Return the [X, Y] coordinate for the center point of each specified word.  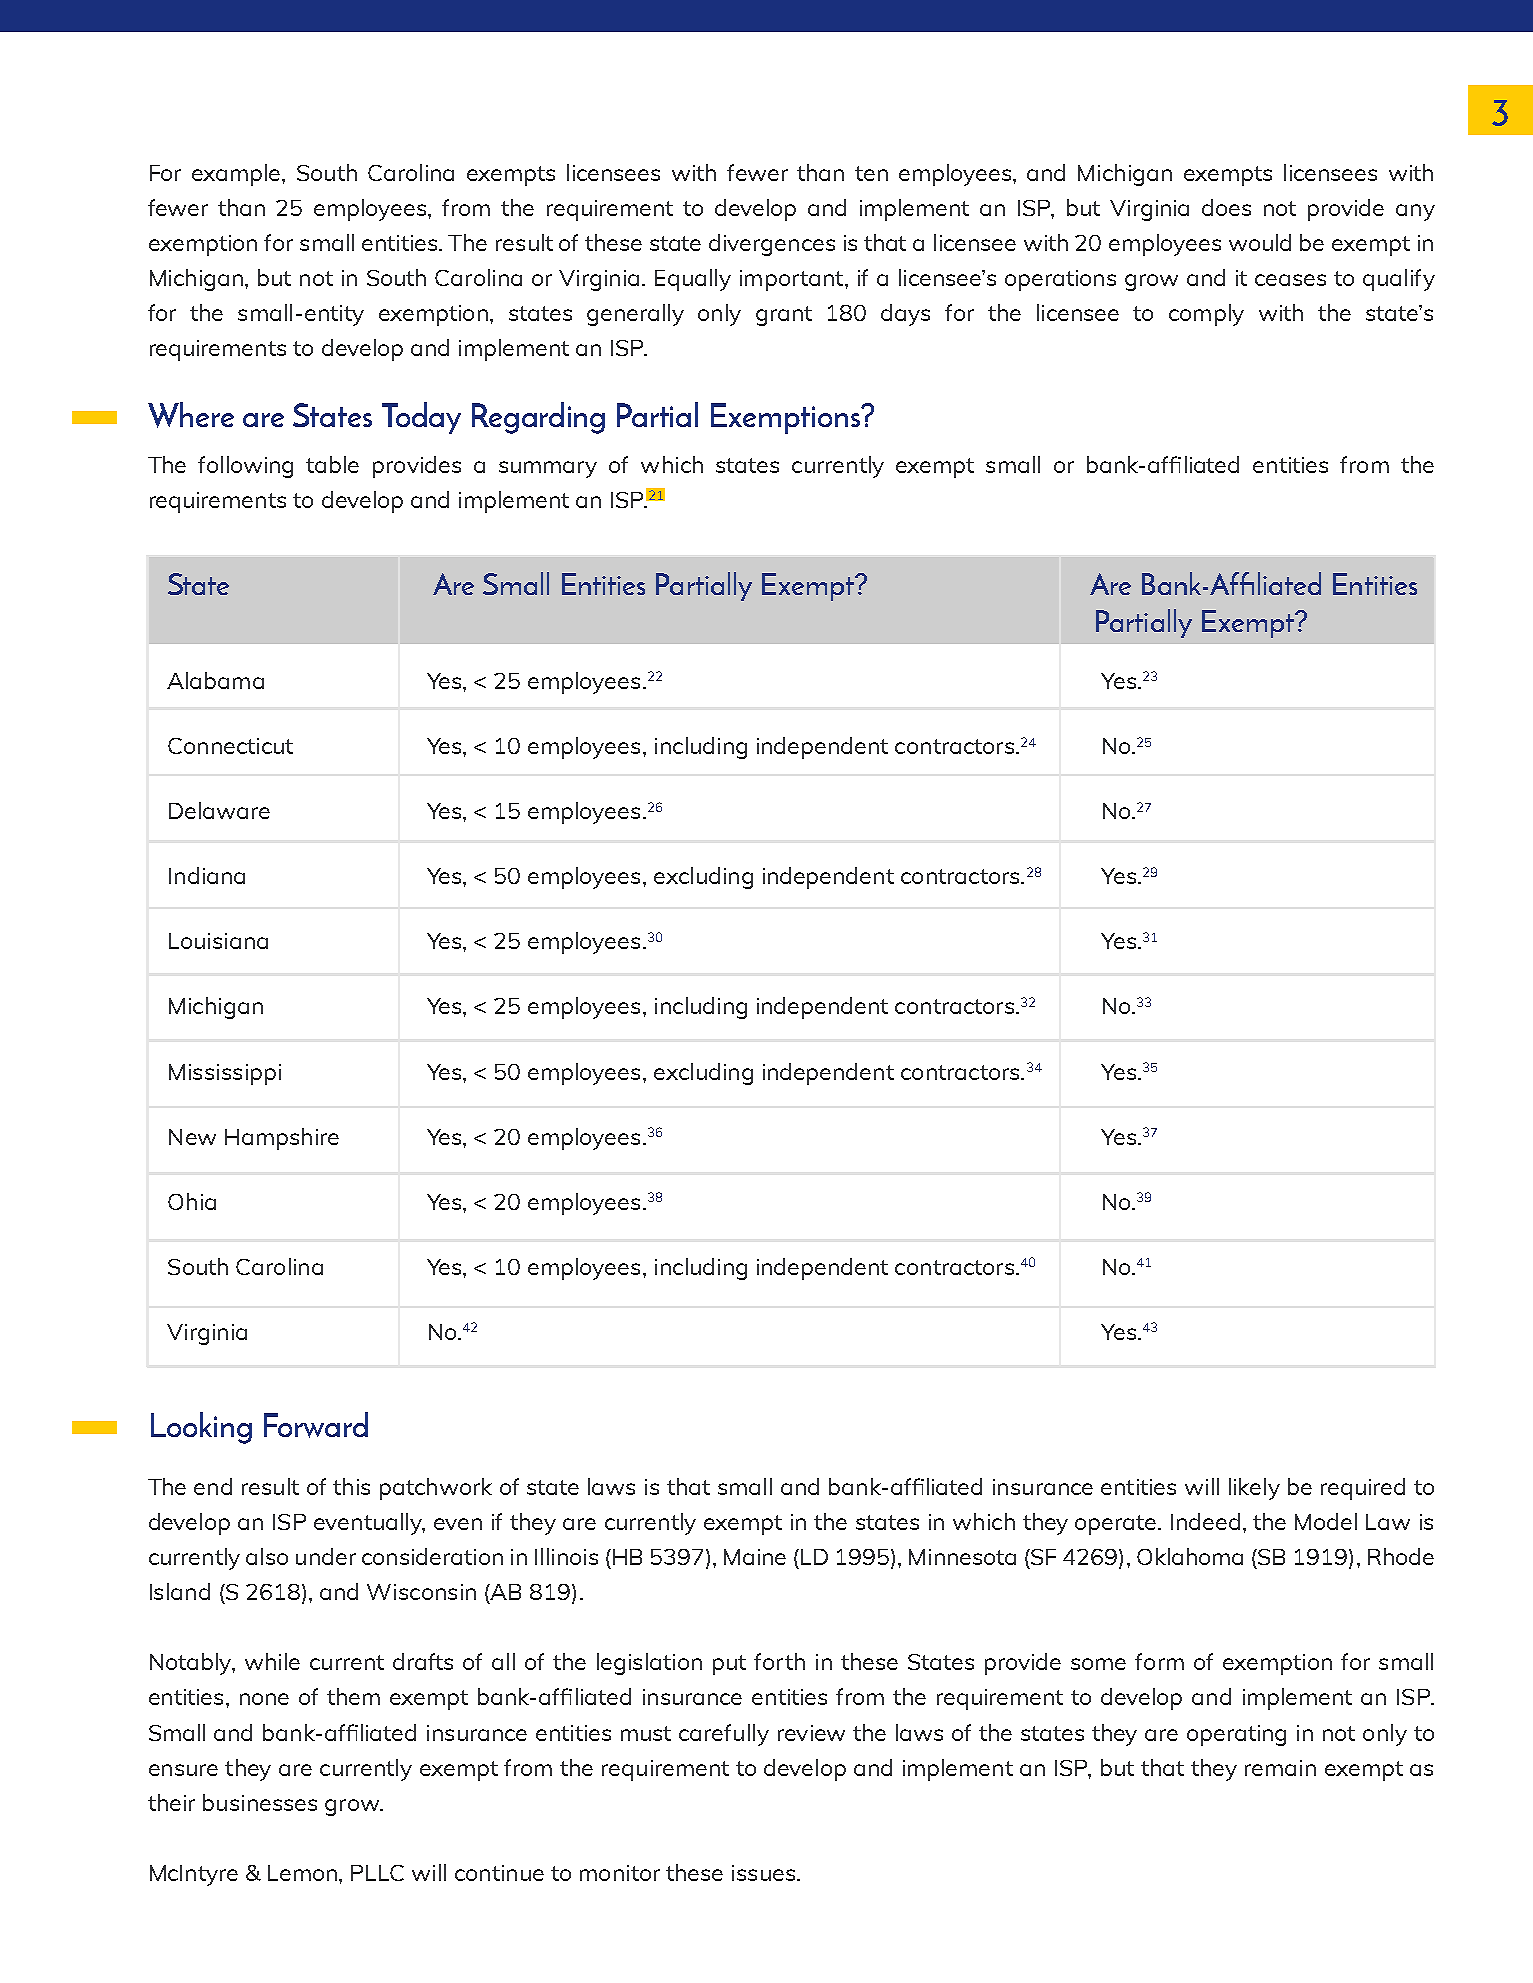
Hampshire [282, 1139]
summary [548, 469]
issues [763, 1873]
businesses [260, 1802]
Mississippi [225, 1074]
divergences [772, 245]
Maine [755, 1557]
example [237, 175]
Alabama [215, 680]
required [1363, 1489]
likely [1254, 1489]
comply [1206, 315]
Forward [316, 1425]
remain [1280, 1768]
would [1260, 242]
